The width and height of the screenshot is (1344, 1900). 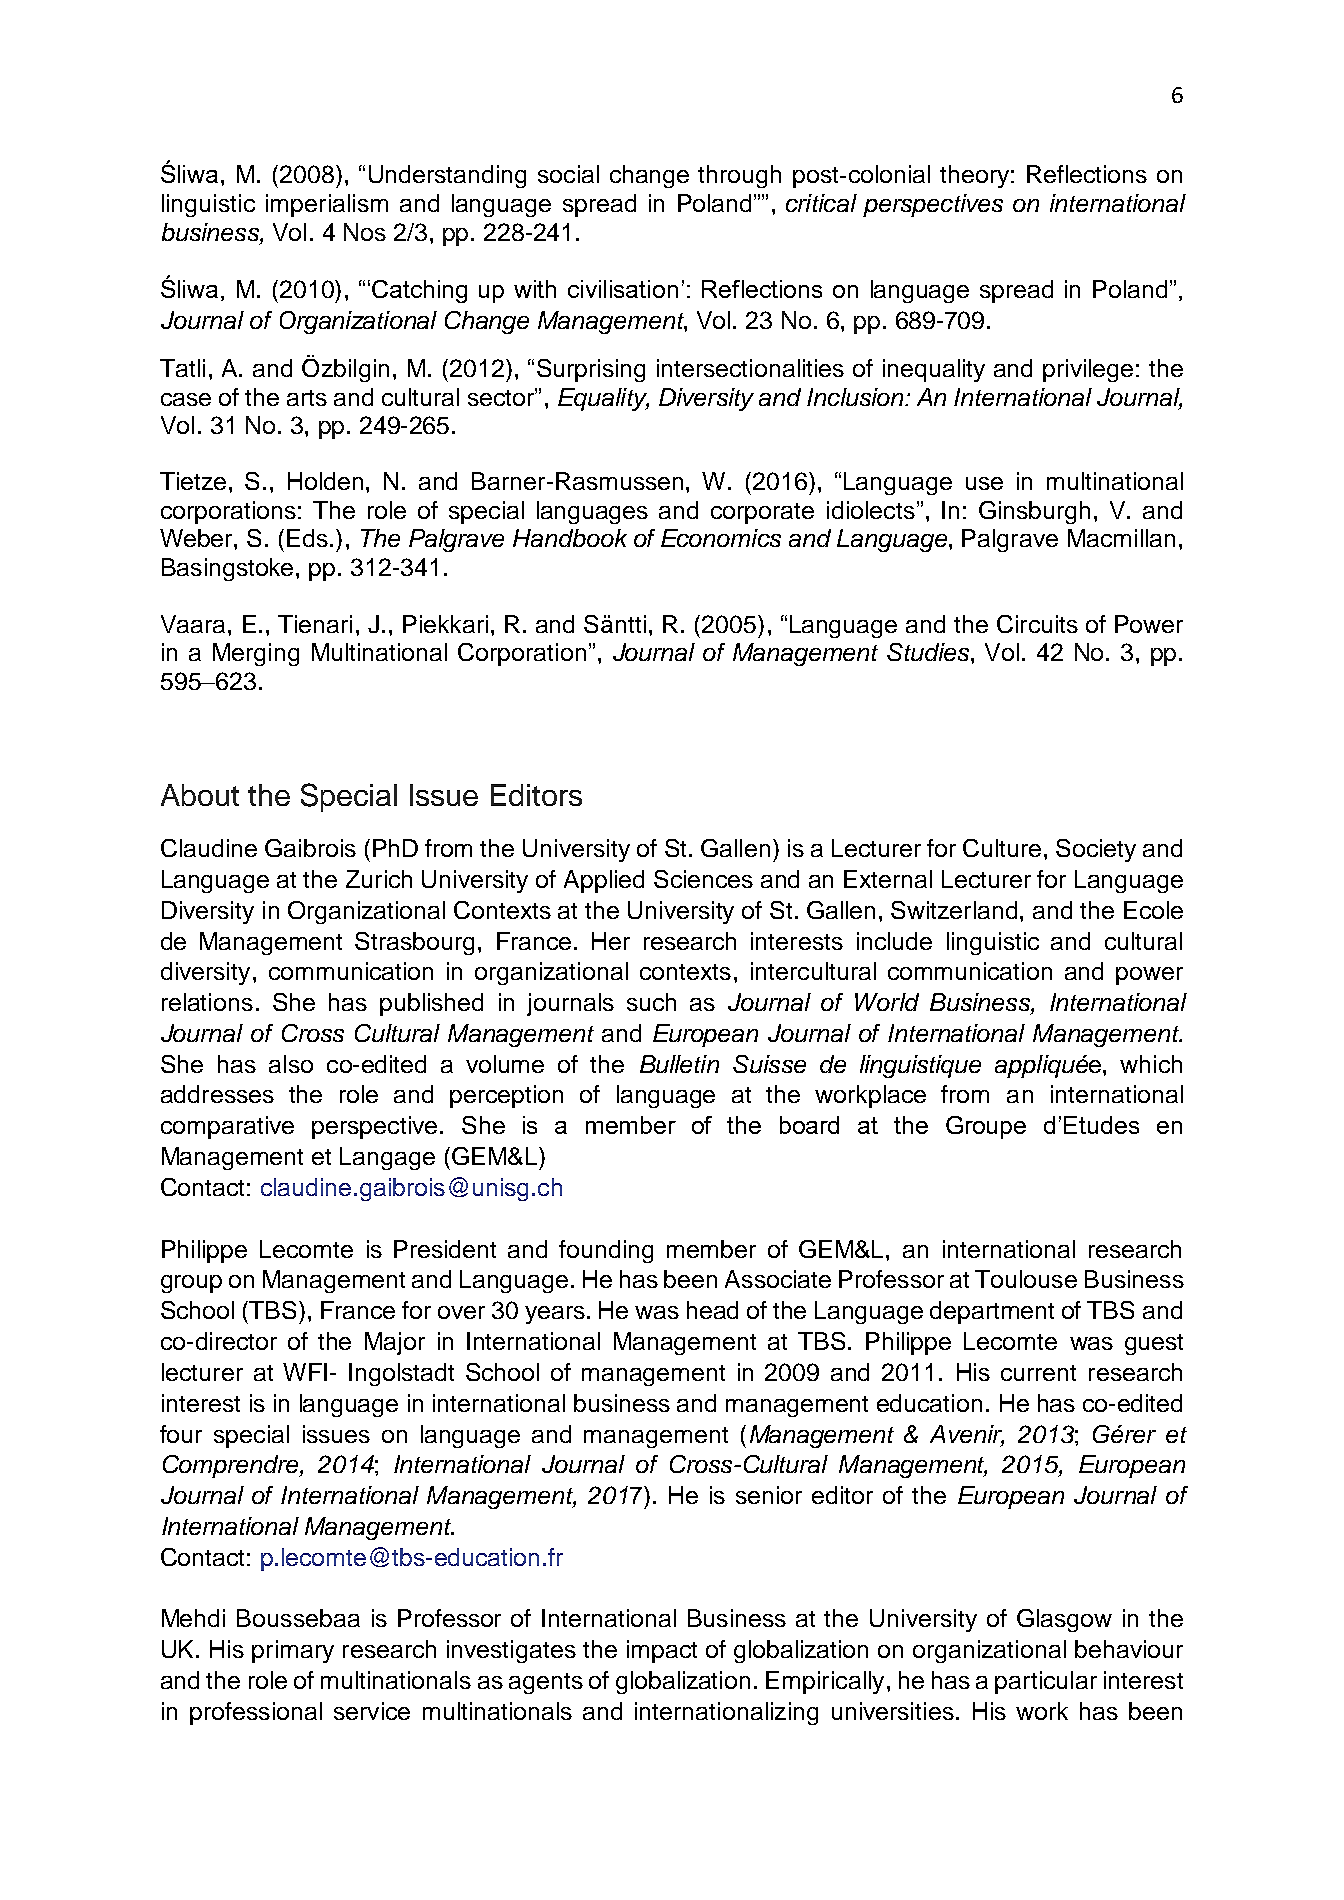 What do you see at coordinates (739, 176) in the screenshot?
I see `through` at bounding box center [739, 176].
